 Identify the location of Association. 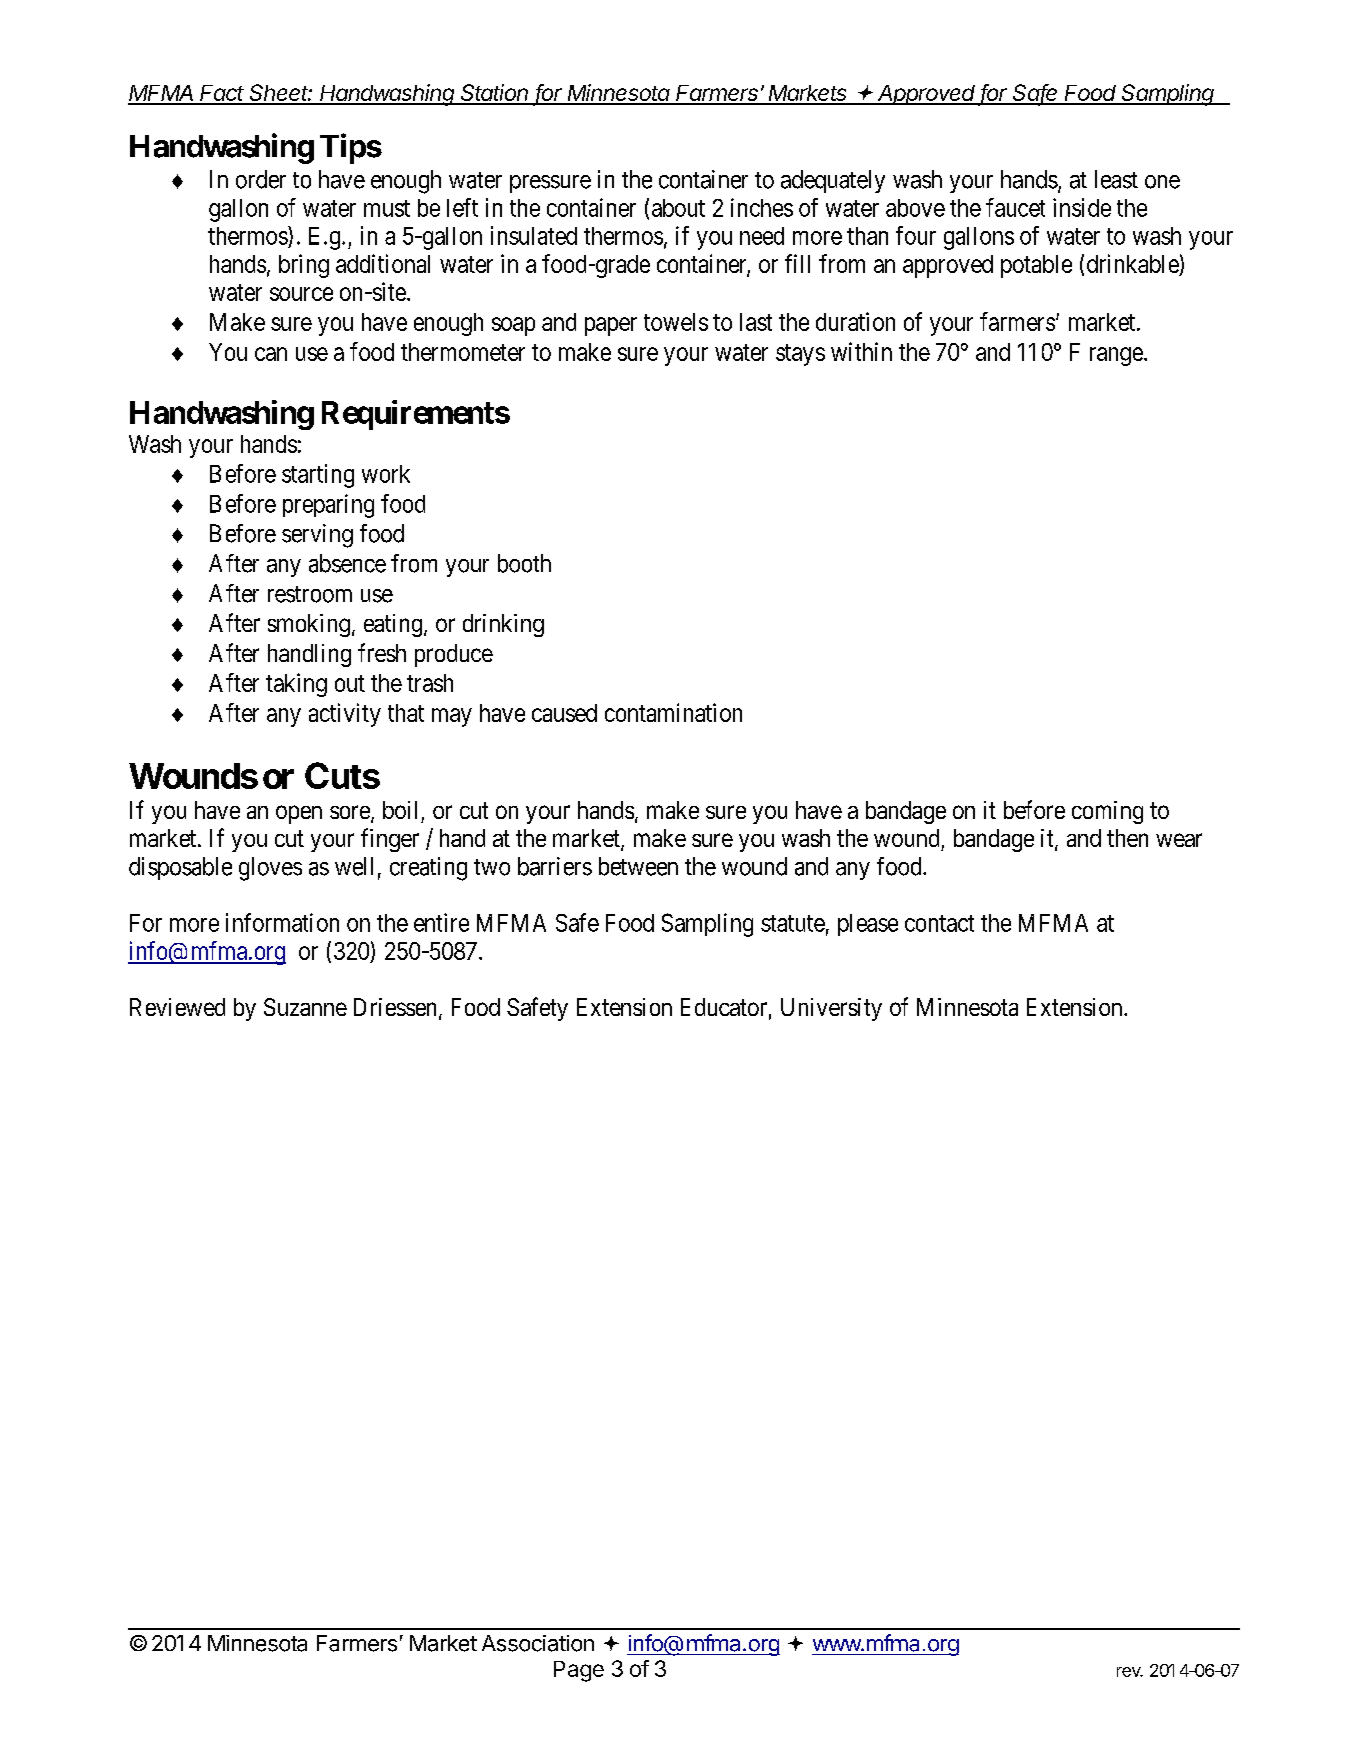
(538, 1643).
